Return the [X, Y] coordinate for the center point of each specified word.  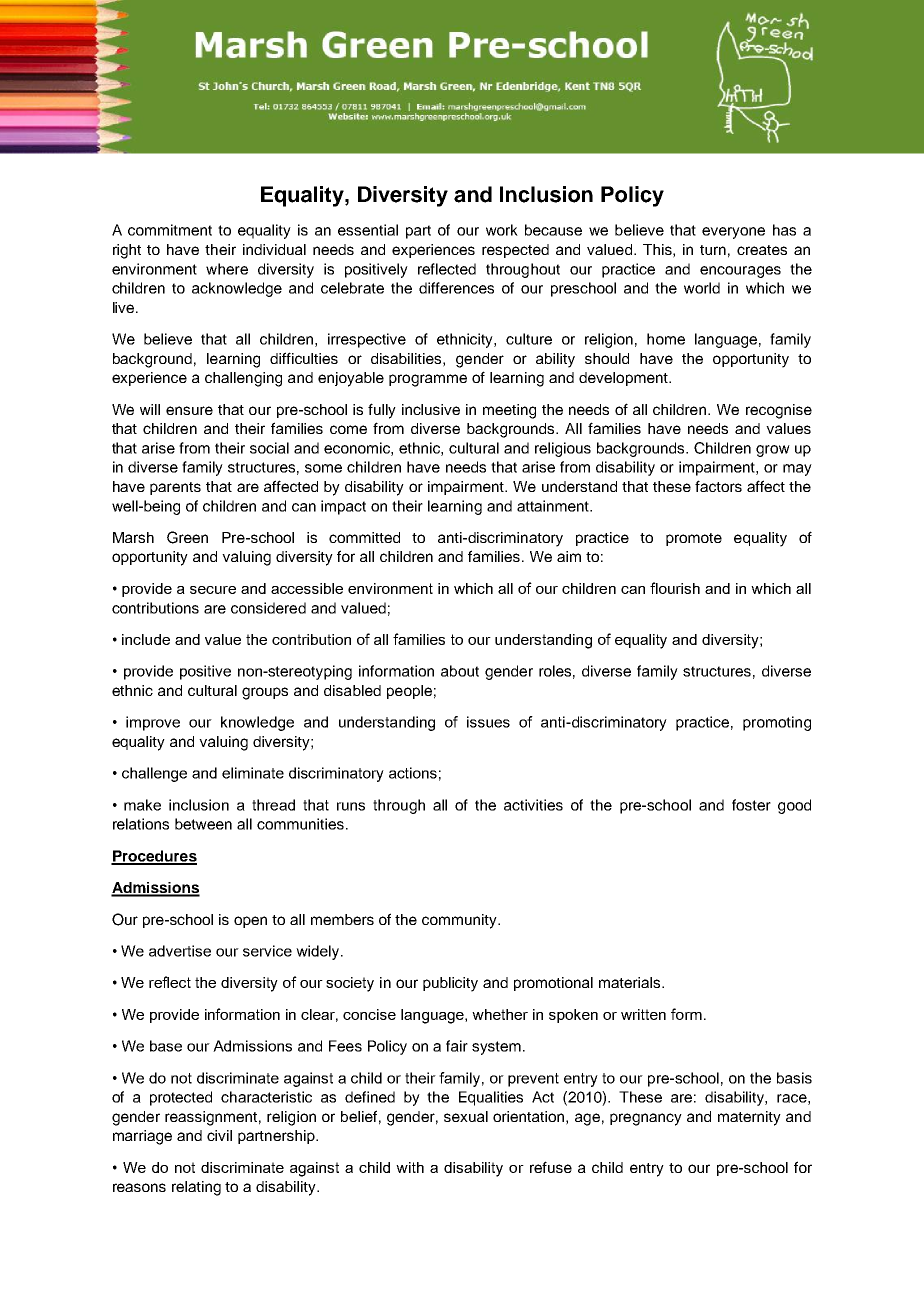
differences [456, 288]
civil [219, 1135]
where [227, 269]
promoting [777, 723]
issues [488, 722]
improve [153, 723]
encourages [740, 272]
